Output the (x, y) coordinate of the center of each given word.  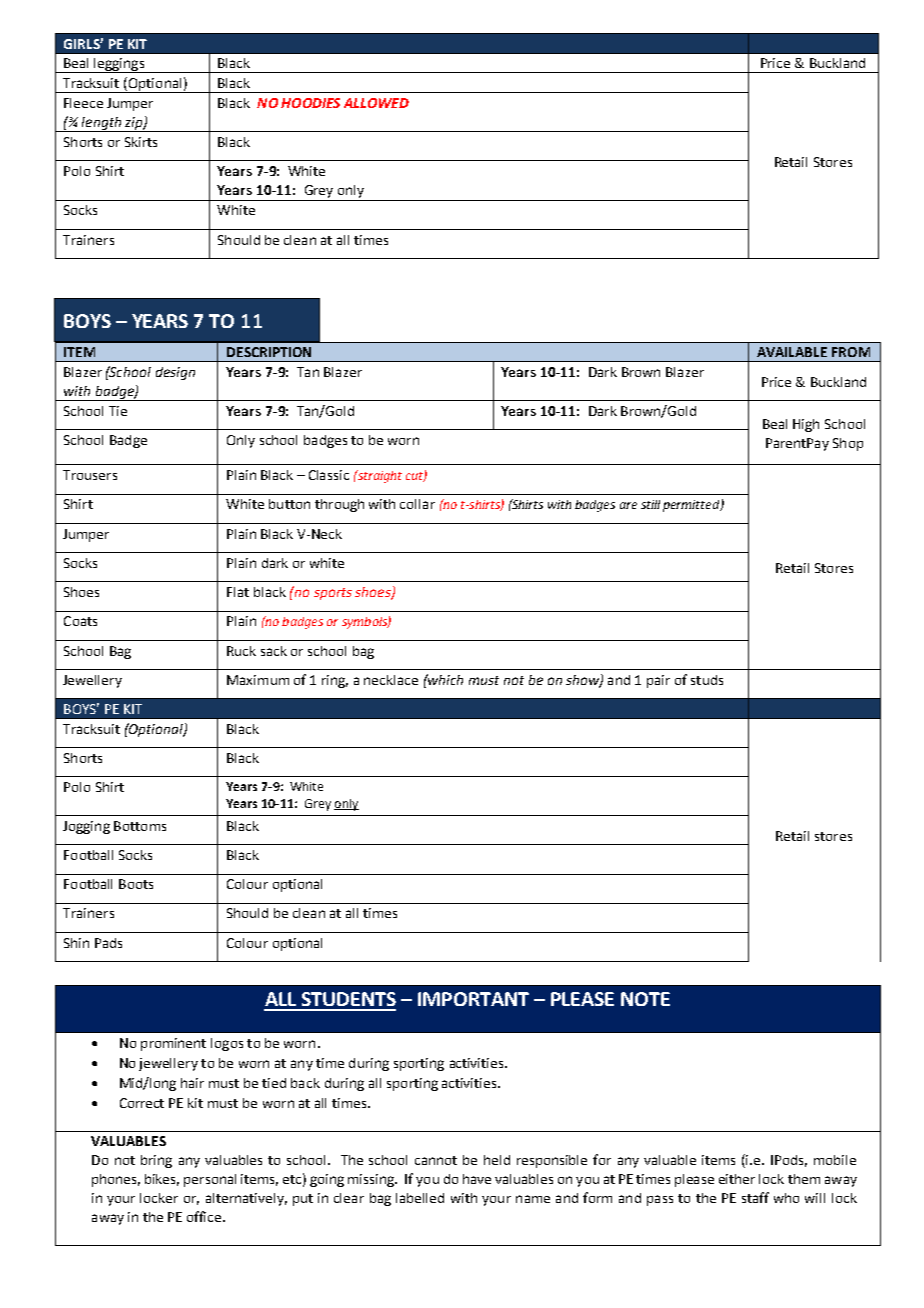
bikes (162, 1180)
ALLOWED (376, 103)
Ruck (241, 651)
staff (755, 1197)
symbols (365, 623)
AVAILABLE (792, 352)
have (477, 1179)
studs (707, 680)
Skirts (141, 142)
